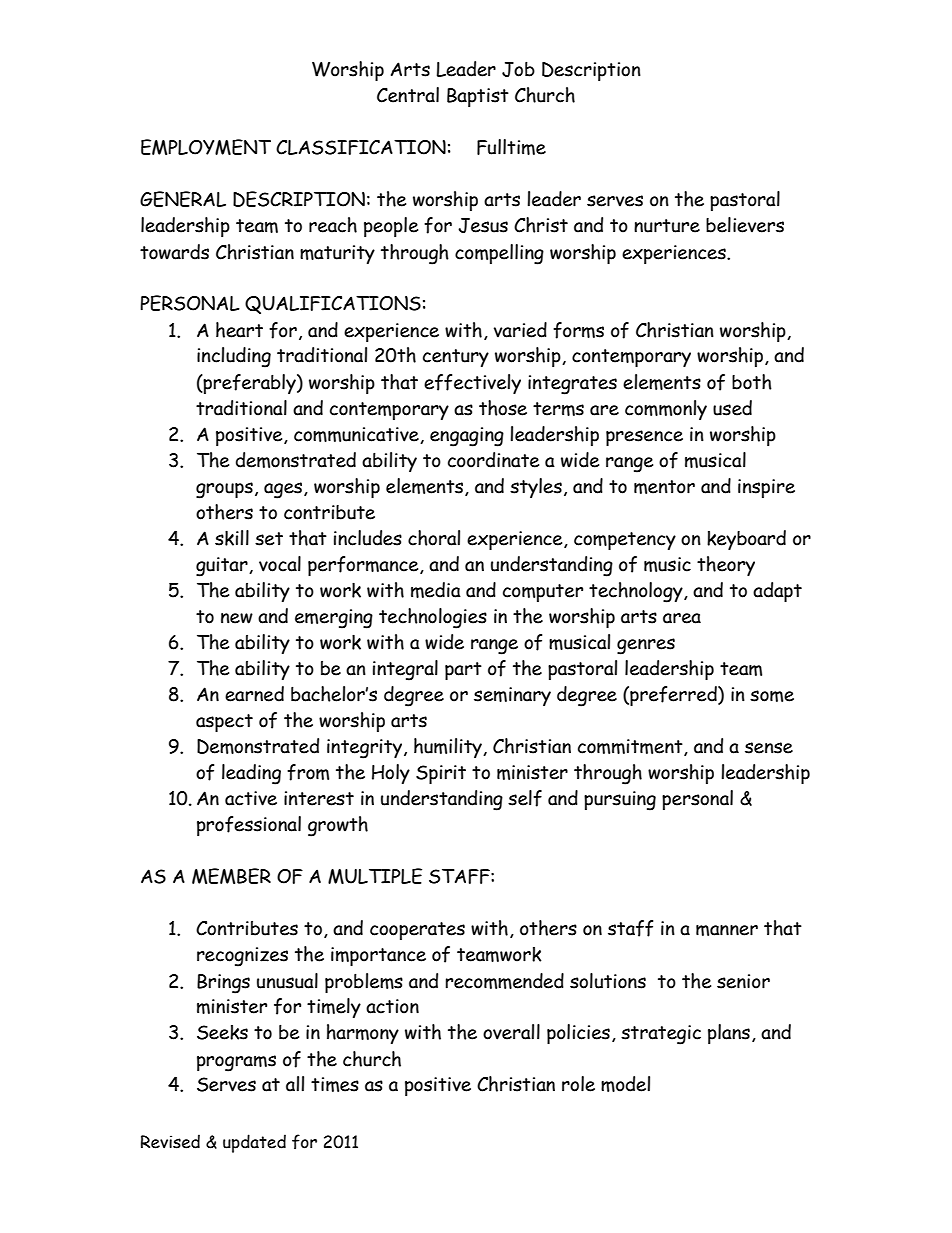  I want to click on overall, so click(511, 1032).
